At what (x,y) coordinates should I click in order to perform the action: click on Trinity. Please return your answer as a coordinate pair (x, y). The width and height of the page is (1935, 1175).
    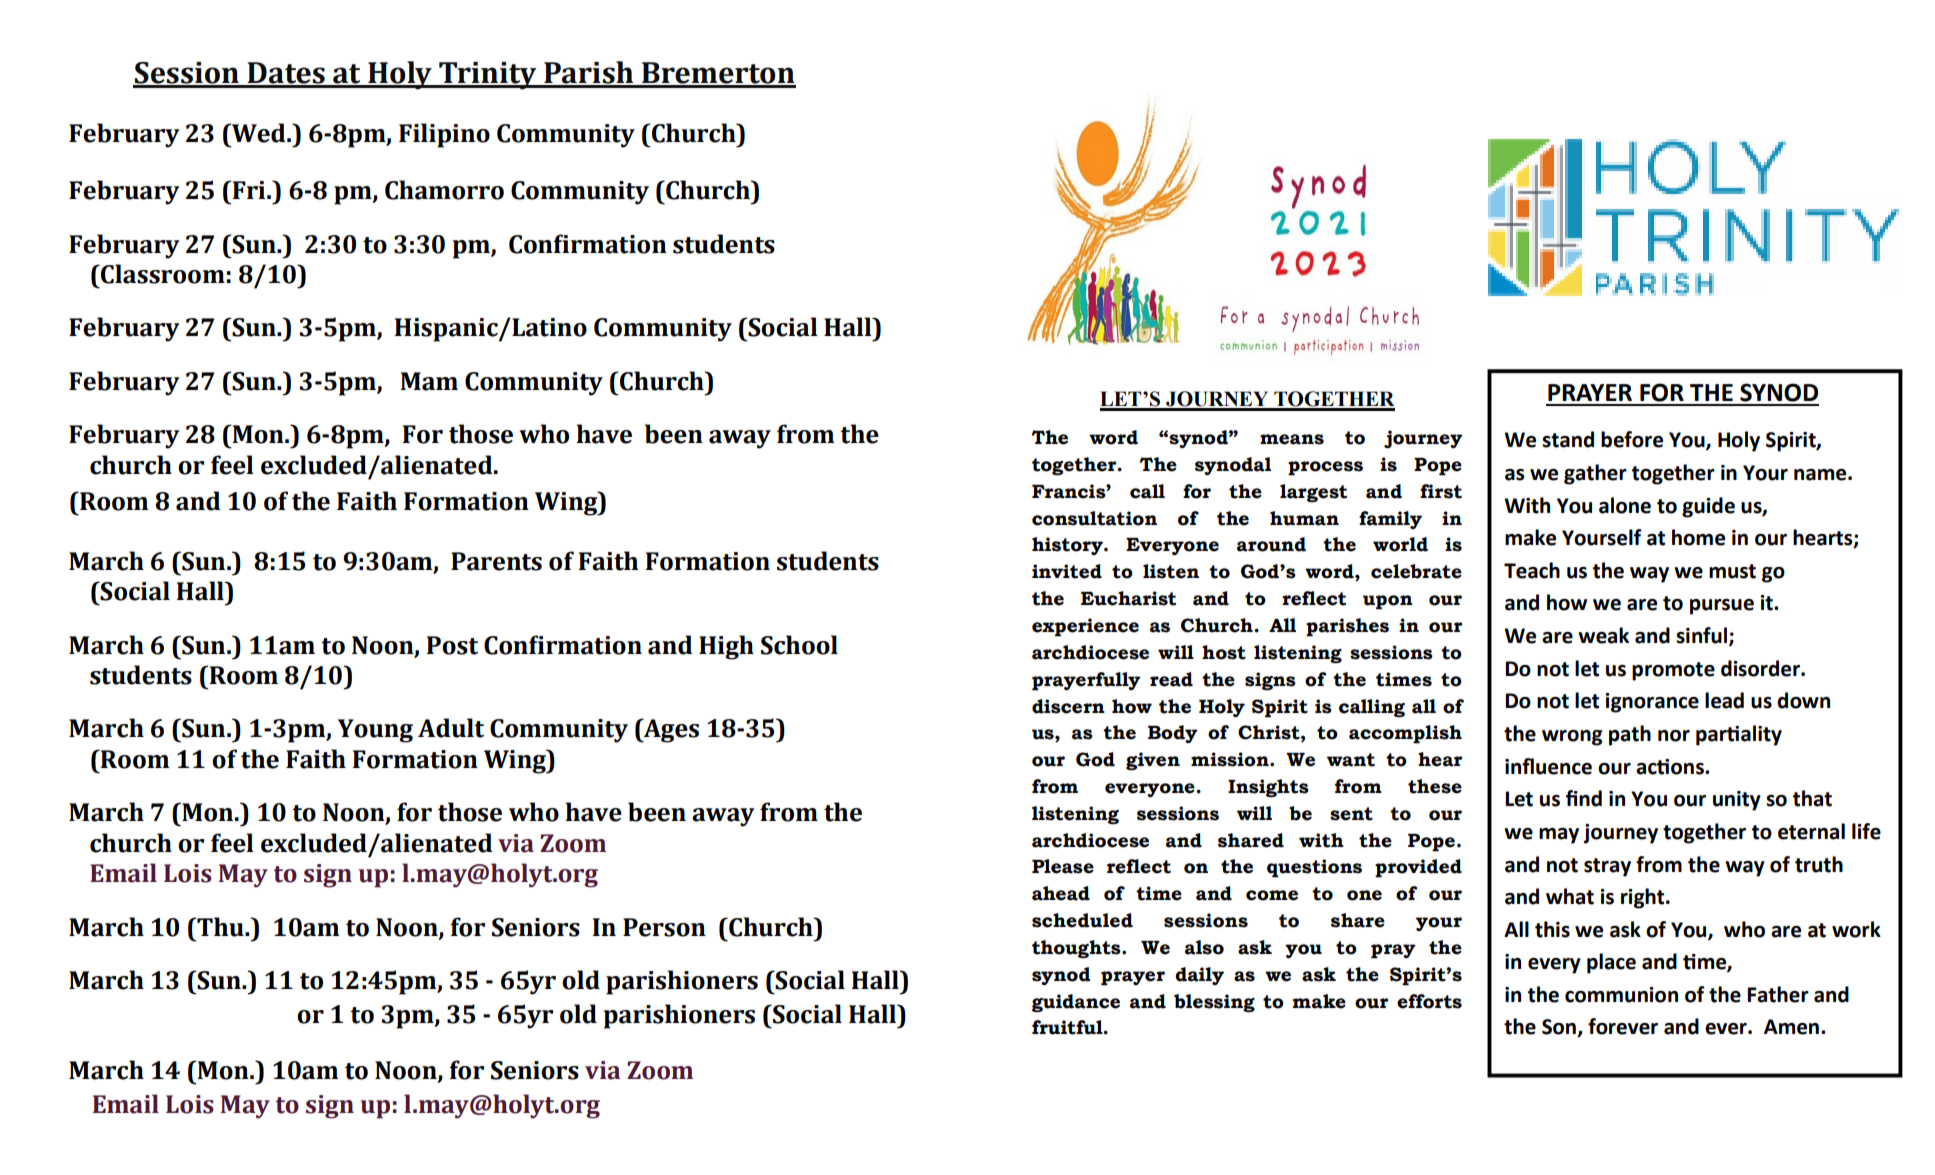
    Looking at the image, I should click on (488, 76).
